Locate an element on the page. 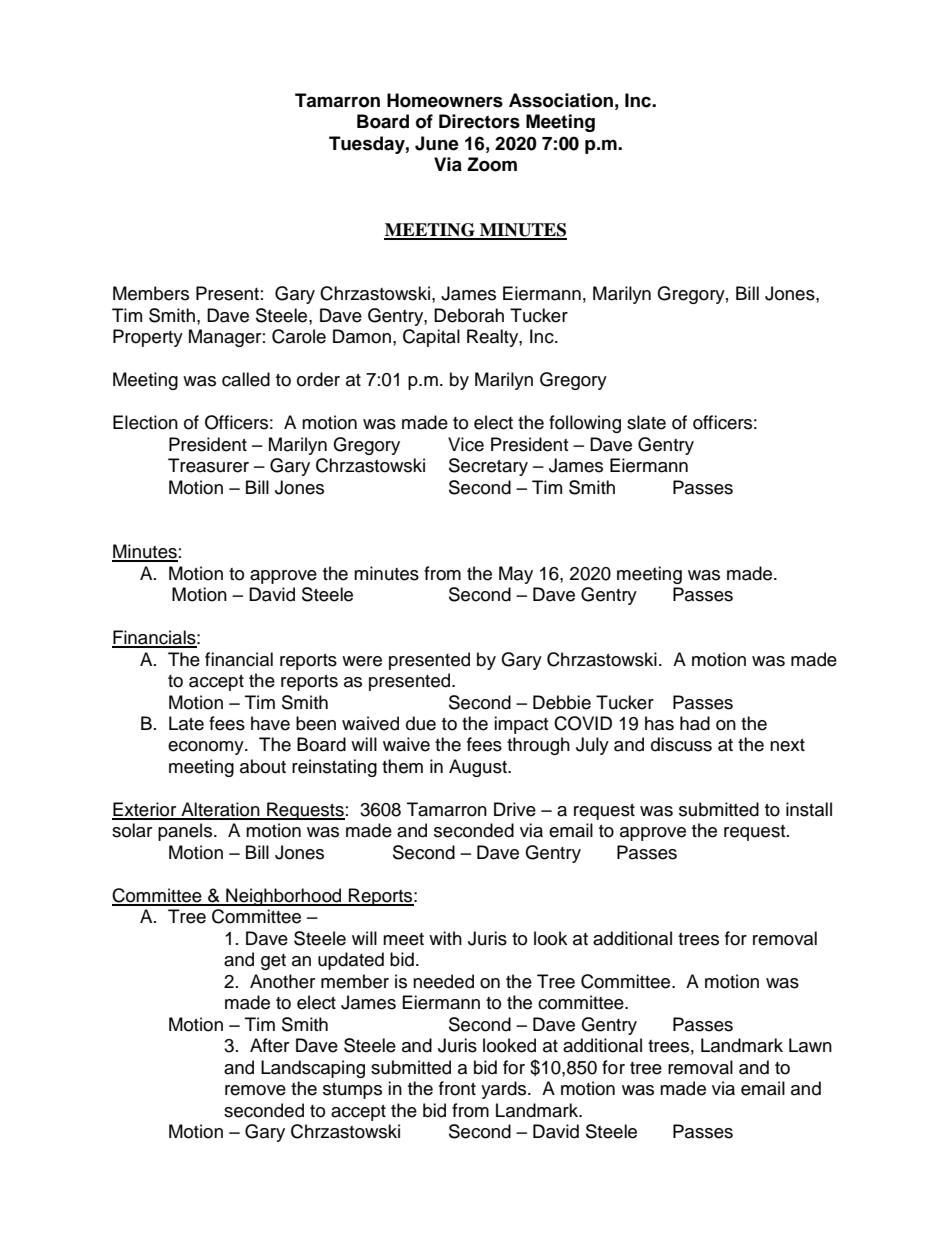  Treasurer is located at coordinates (208, 465).
